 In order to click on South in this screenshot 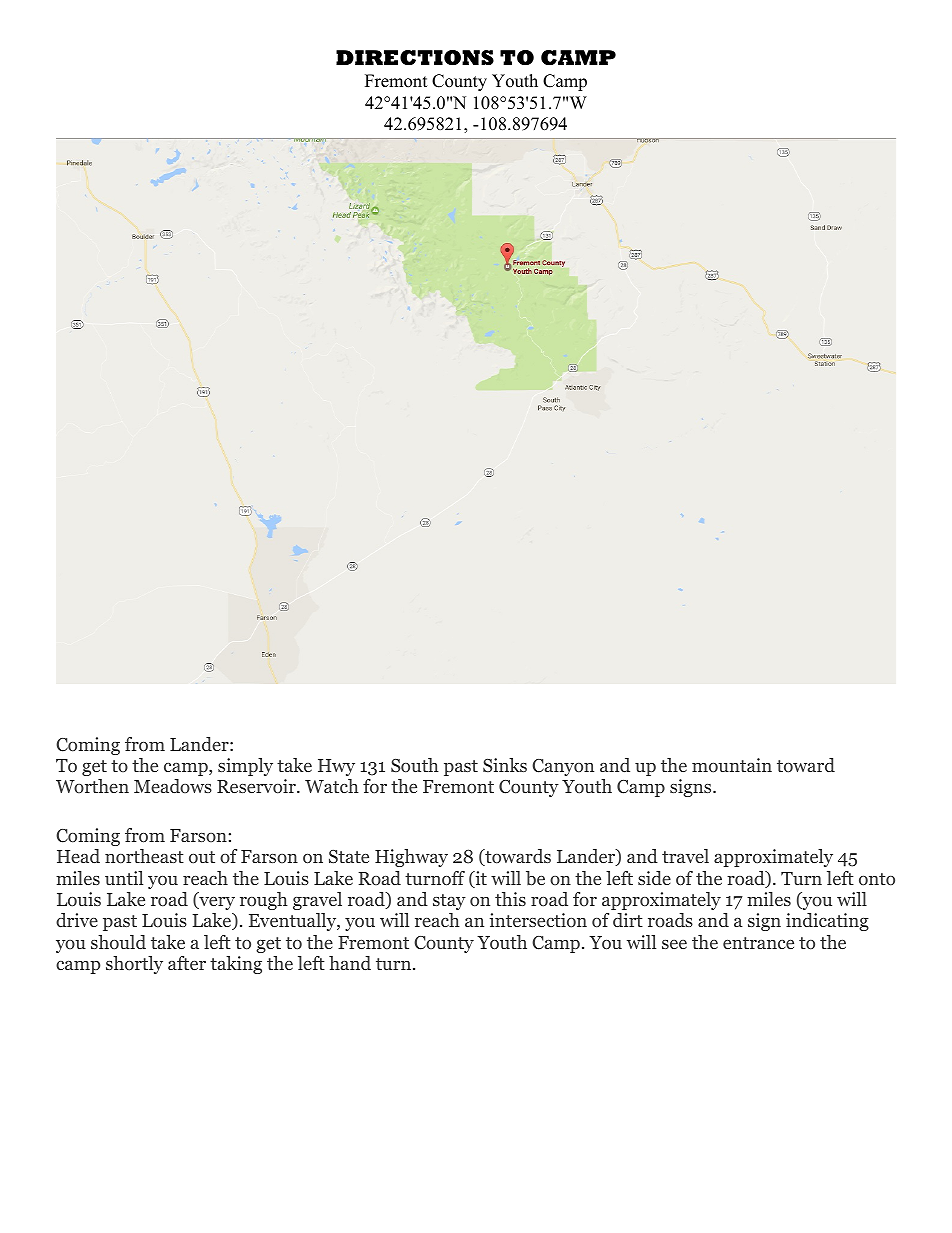, I will do `click(415, 765)`.
